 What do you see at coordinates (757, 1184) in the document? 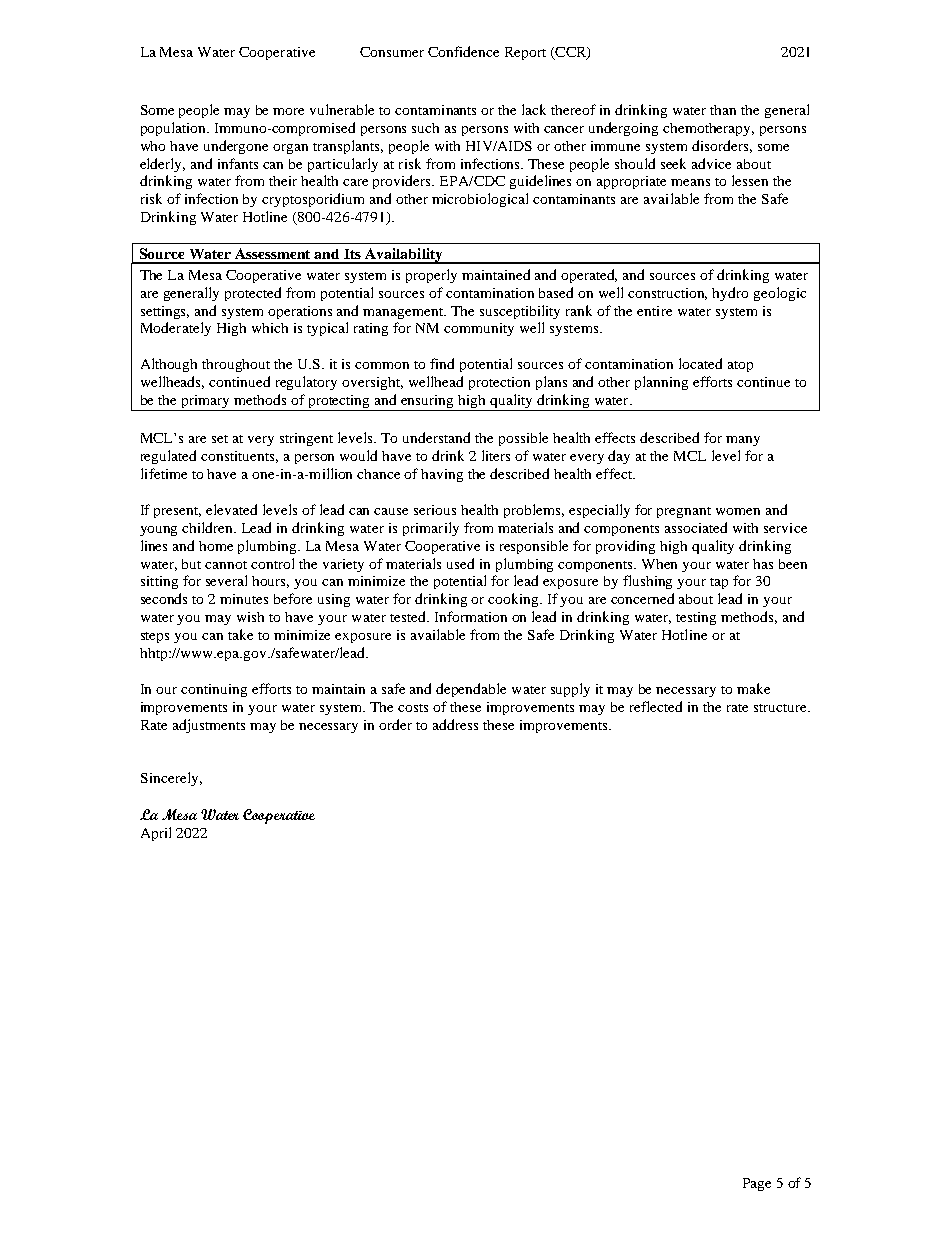
I see `Page` at bounding box center [757, 1184].
